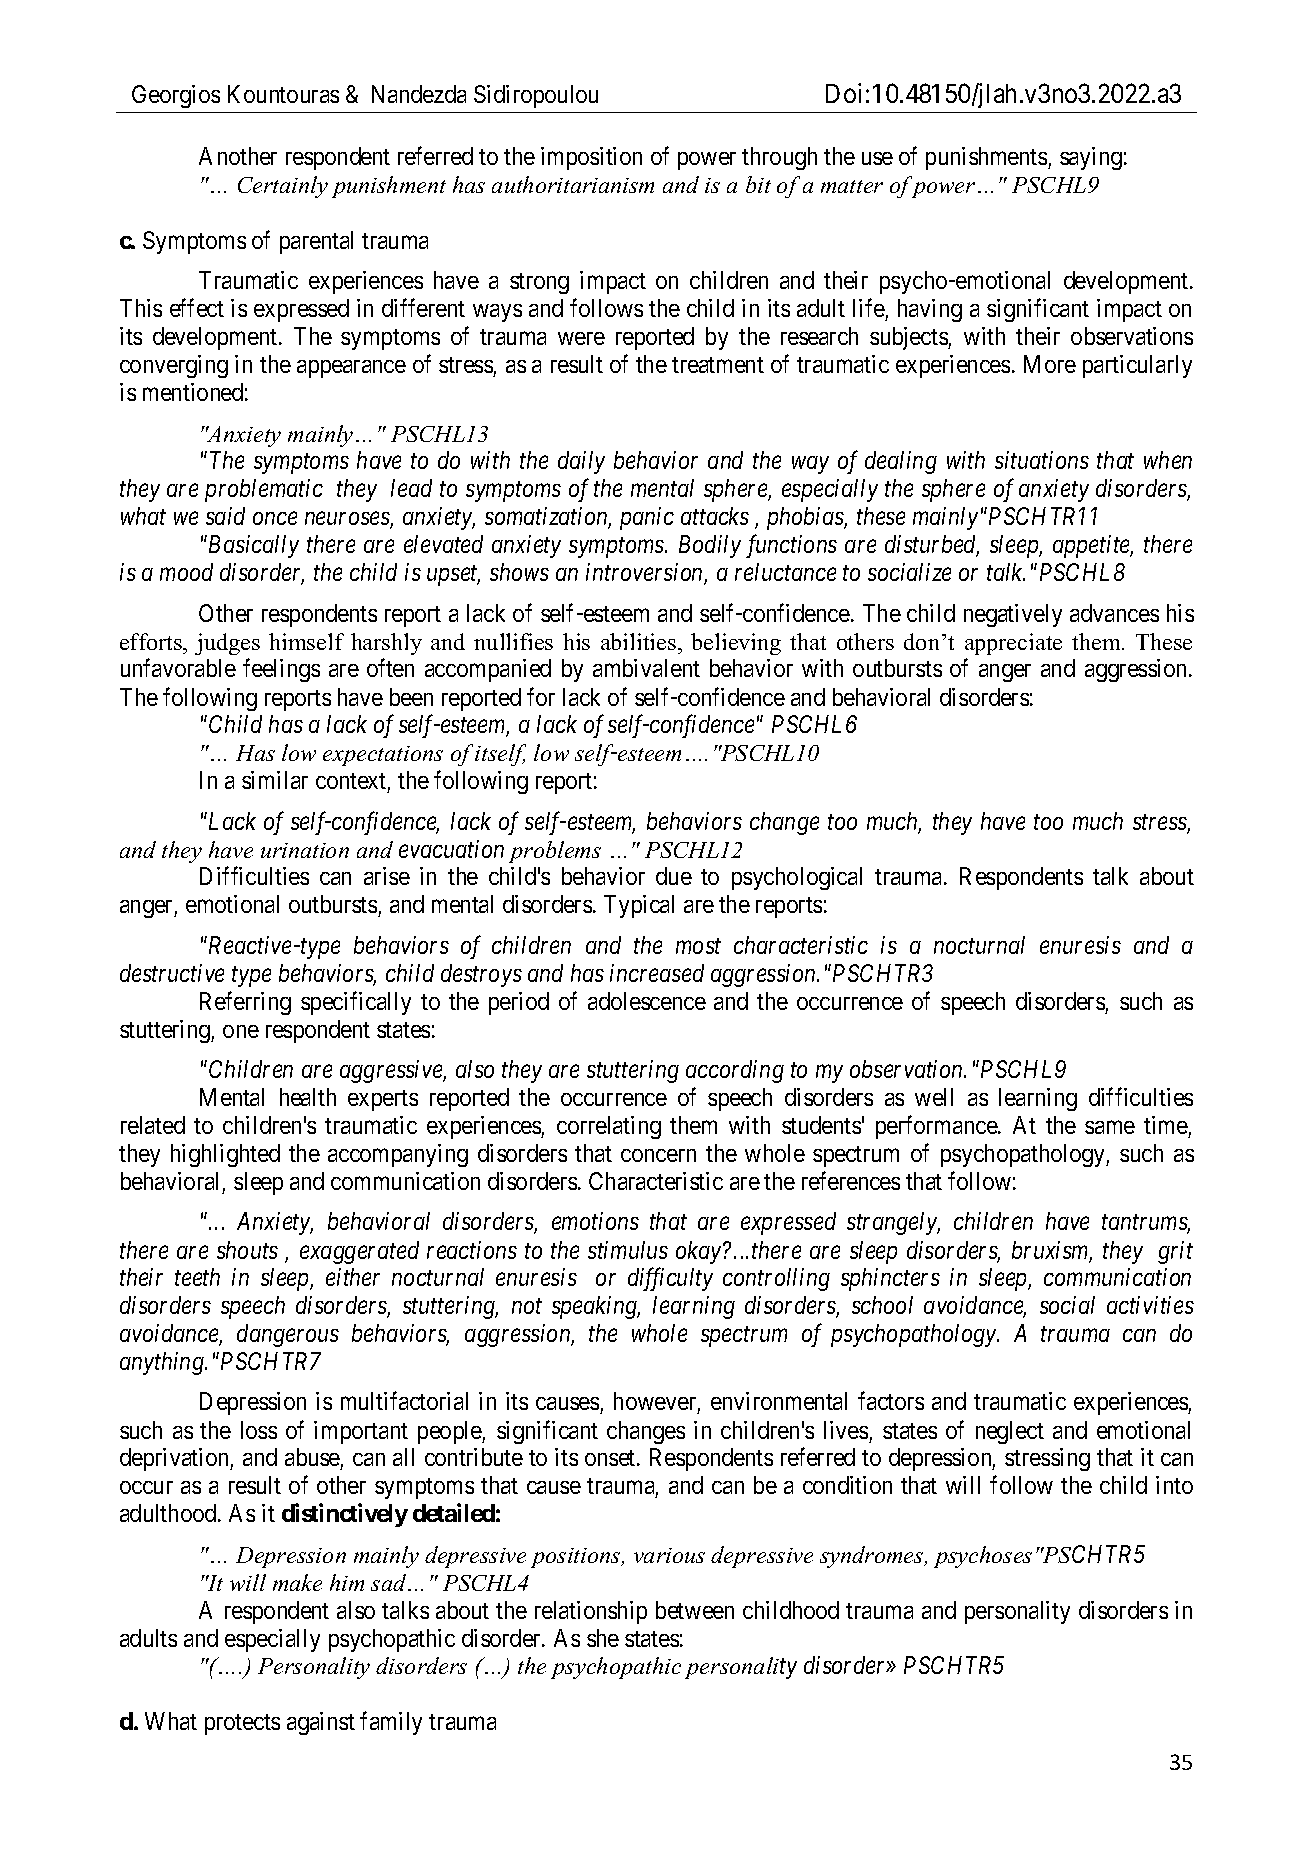  What do you see at coordinates (591, 158) in the page?
I see `imposition` at bounding box center [591, 158].
